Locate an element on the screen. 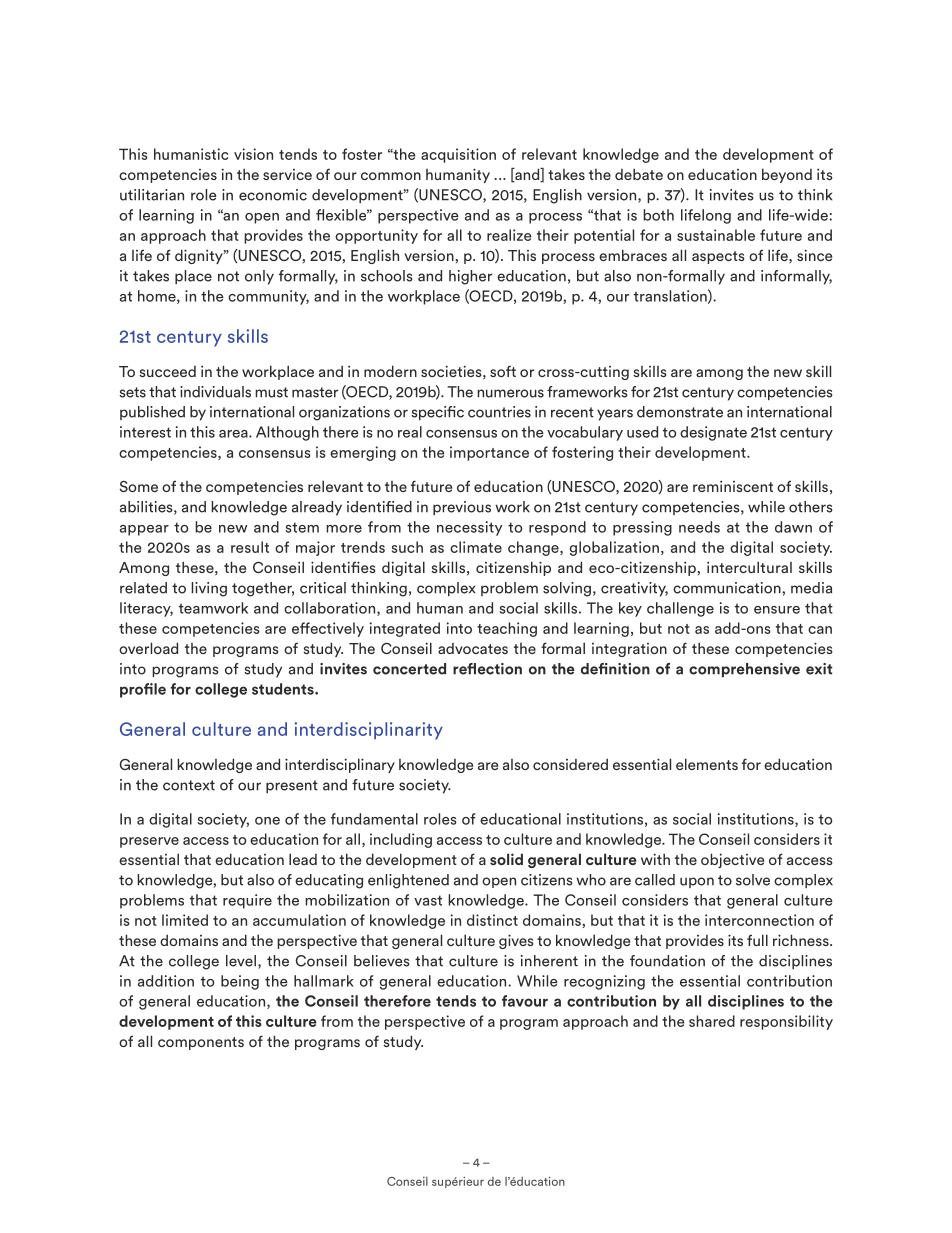 Image resolution: width=952 pixels, height=1233 pixels. acquisition is located at coordinates (458, 155).
